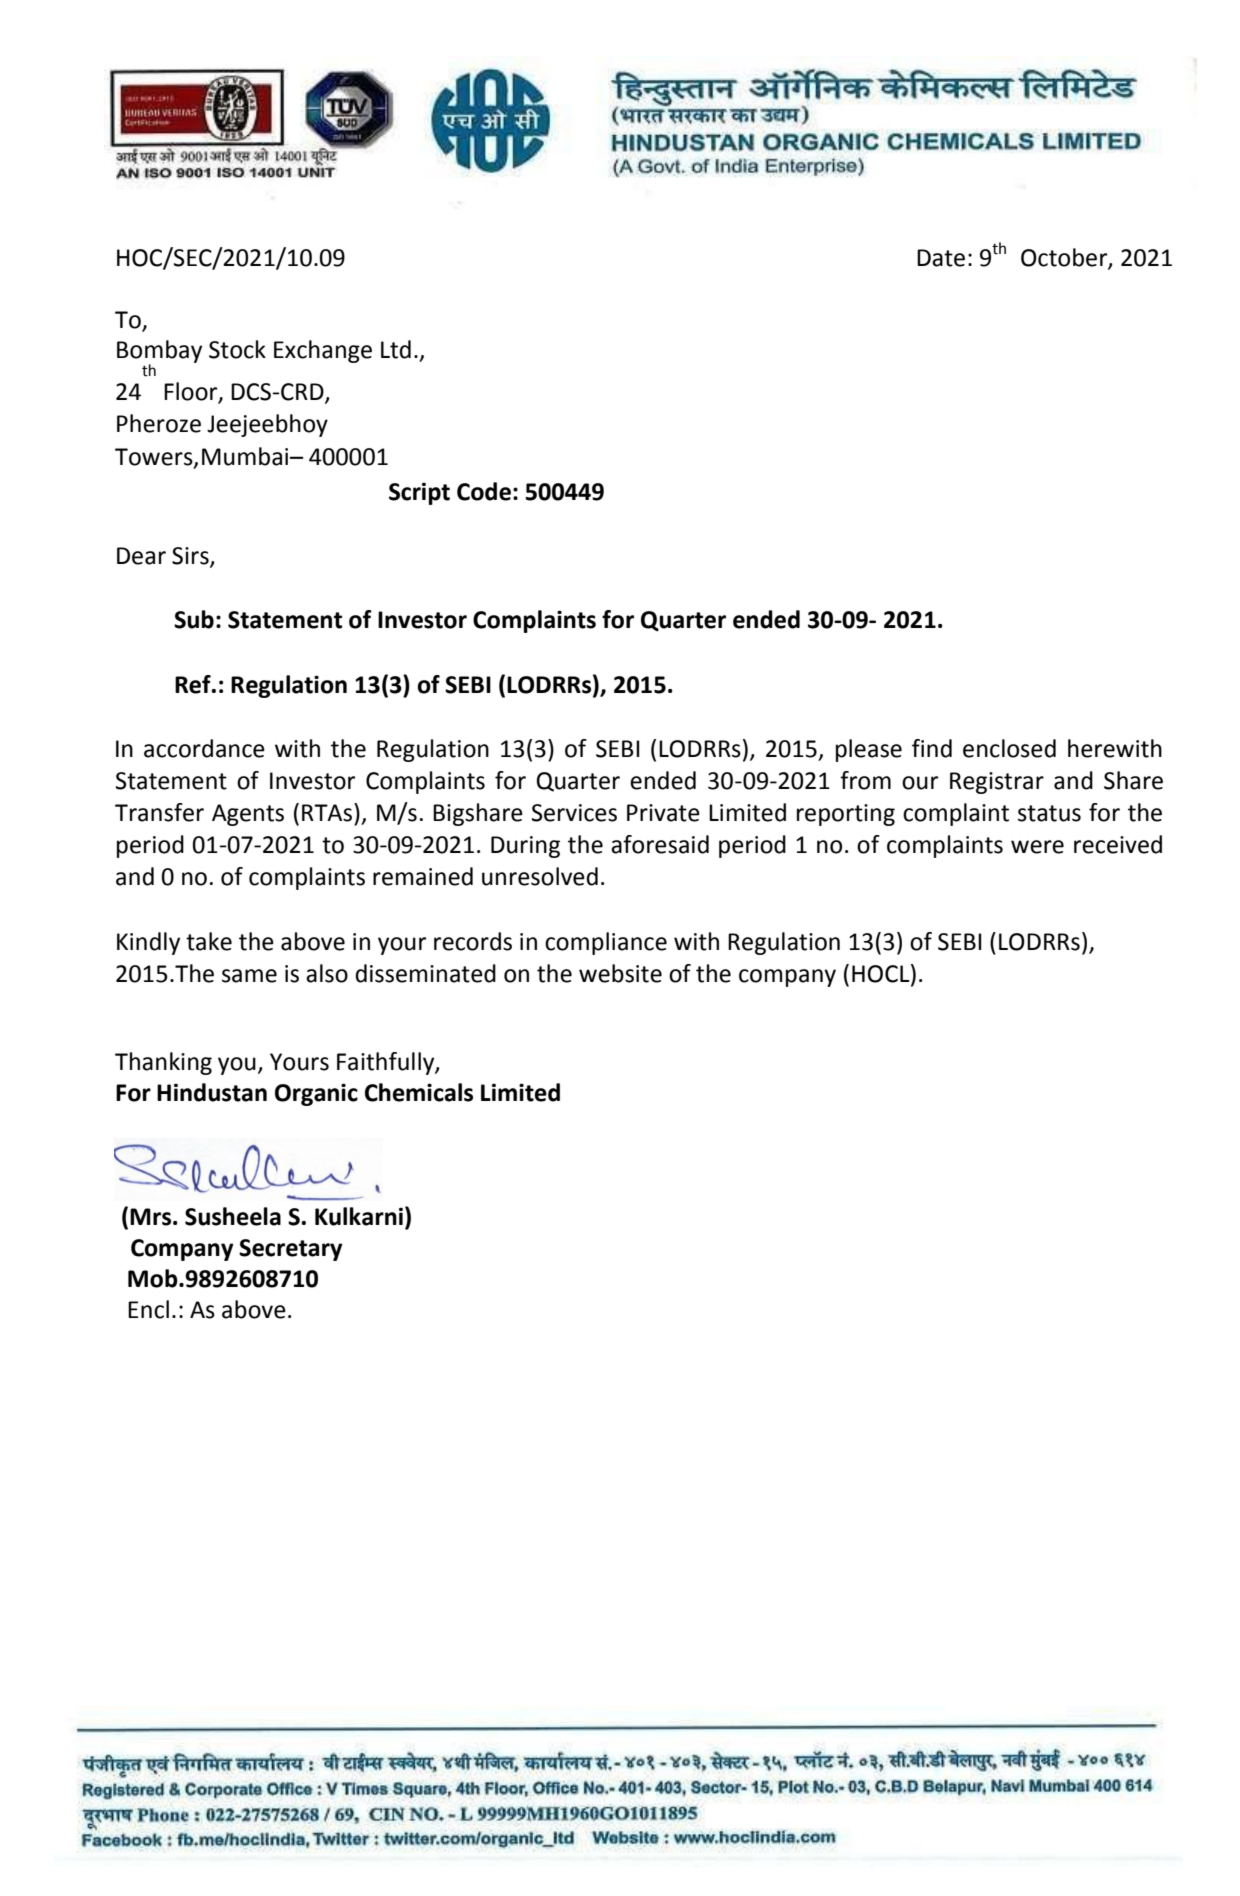  I want to click on received, so click(1118, 844).
